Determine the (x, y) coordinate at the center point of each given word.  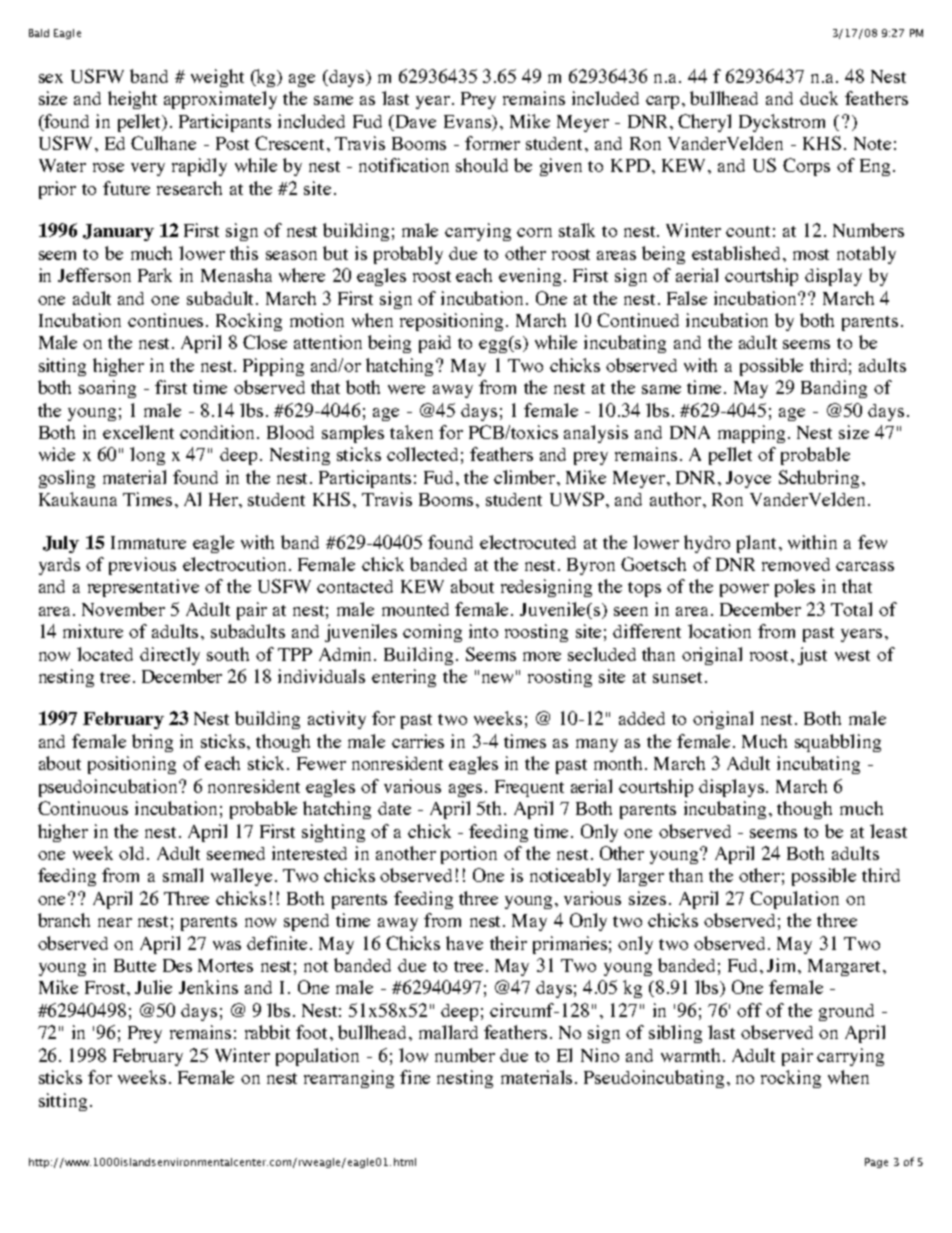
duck (819, 98)
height (132, 100)
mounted (415, 609)
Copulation (794, 900)
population (317, 1057)
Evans (469, 122)
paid (435, 344)
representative (143, 588)
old (133, 853)
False (687, 298)
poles (795, 588)
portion (469, 855)
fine (415, 1077)
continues (167, 320)
